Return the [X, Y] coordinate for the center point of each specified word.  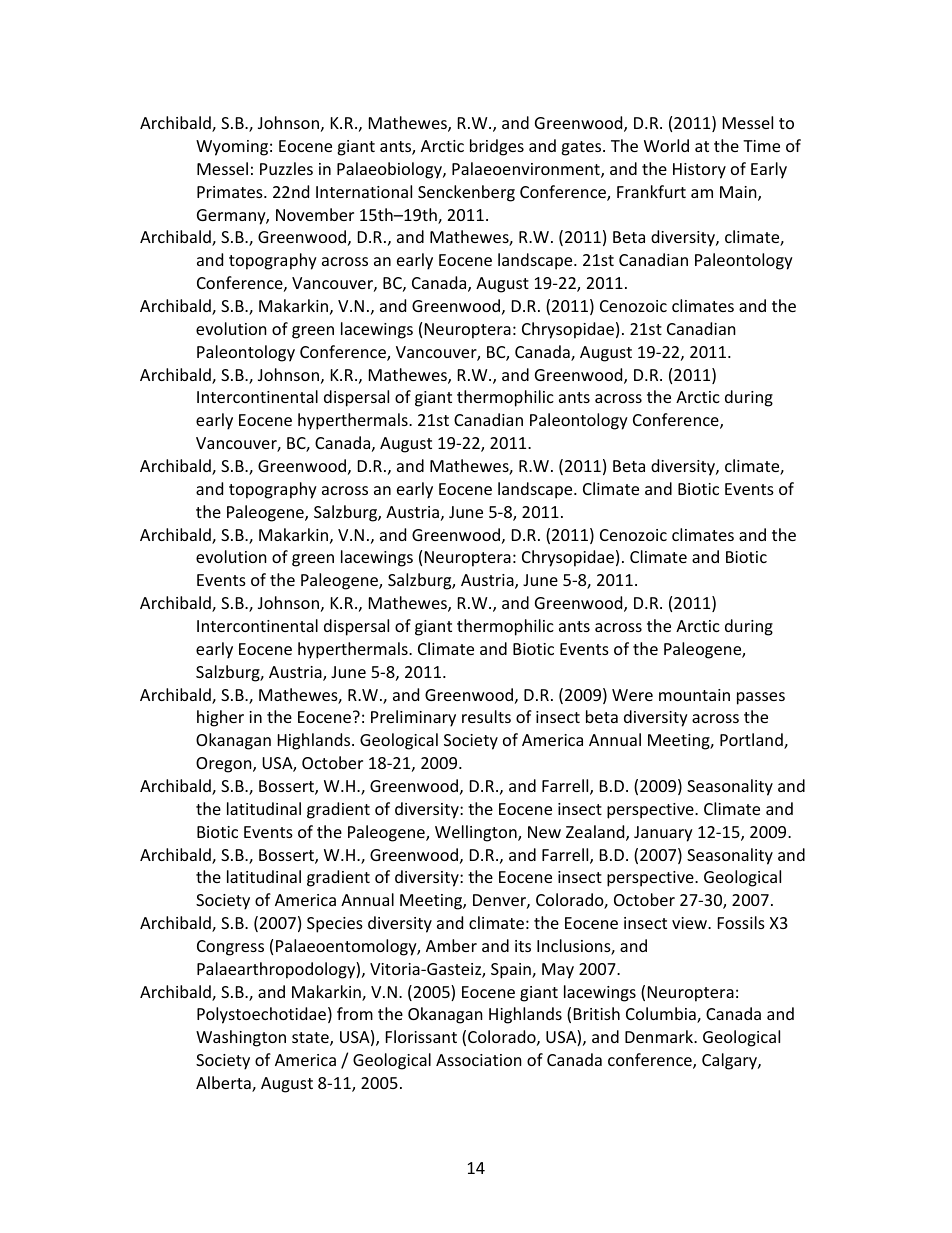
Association [479, 1060]
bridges [497, 147]
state [311, 1039]
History [699, 171]
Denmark [660, 1036]
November [315, 214]
